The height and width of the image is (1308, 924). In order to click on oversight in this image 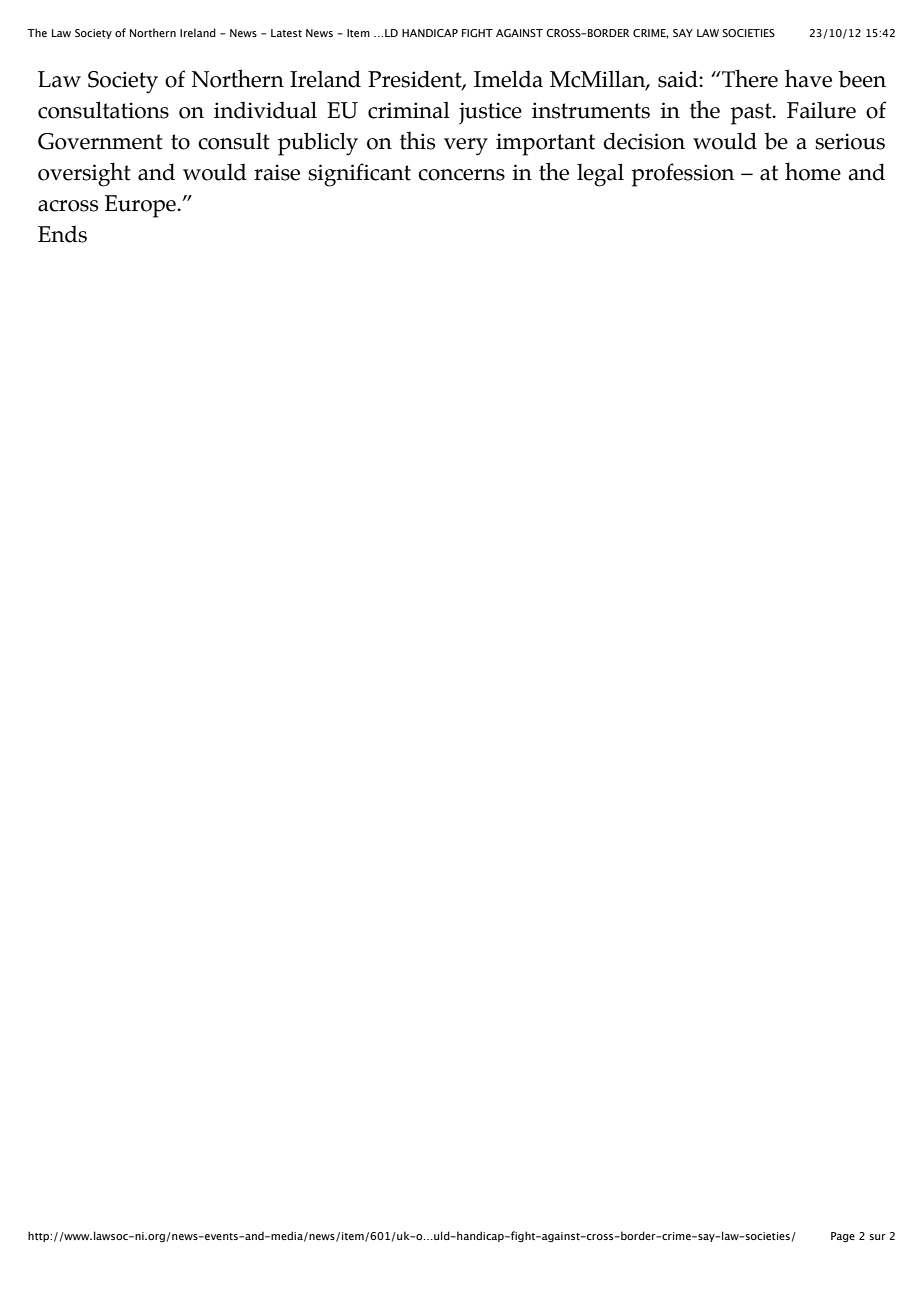, I will do `click(84, 174)`.
